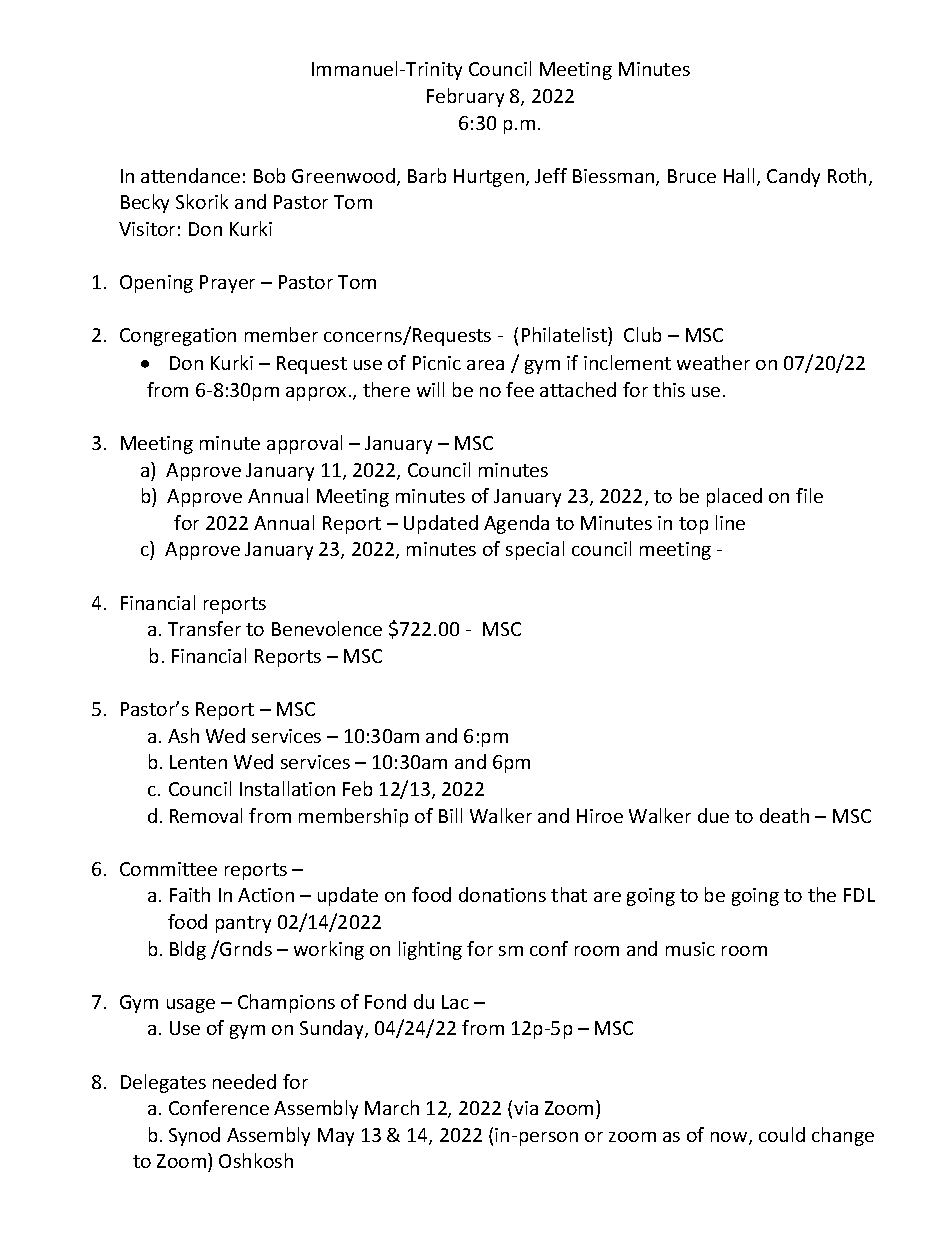  What do you see at coordinates (204, 628) in the page?
I see `Transfer` at bounding box center [204, 628].
